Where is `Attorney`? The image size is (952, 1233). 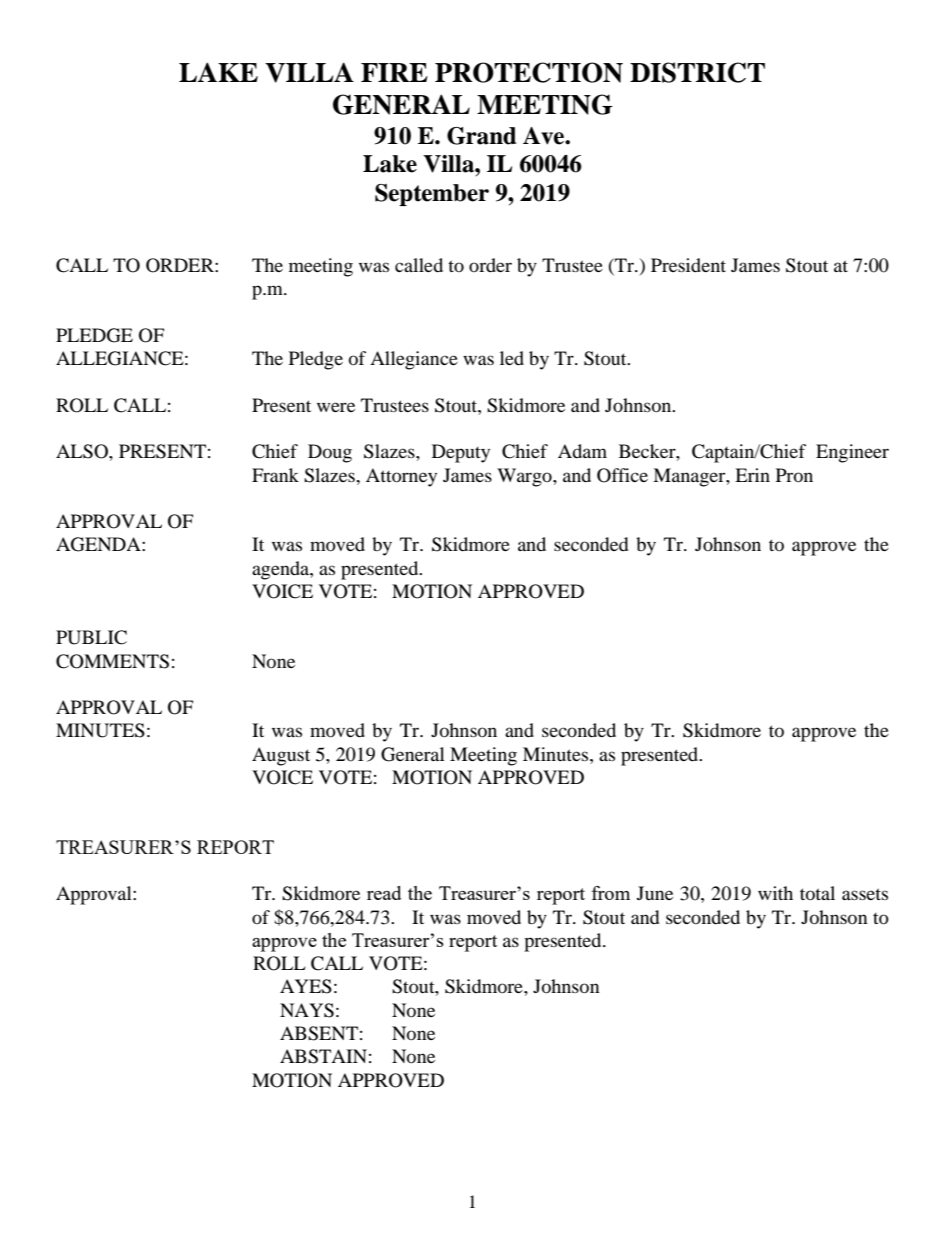 Attorney is located at coordinates (401, 477).
